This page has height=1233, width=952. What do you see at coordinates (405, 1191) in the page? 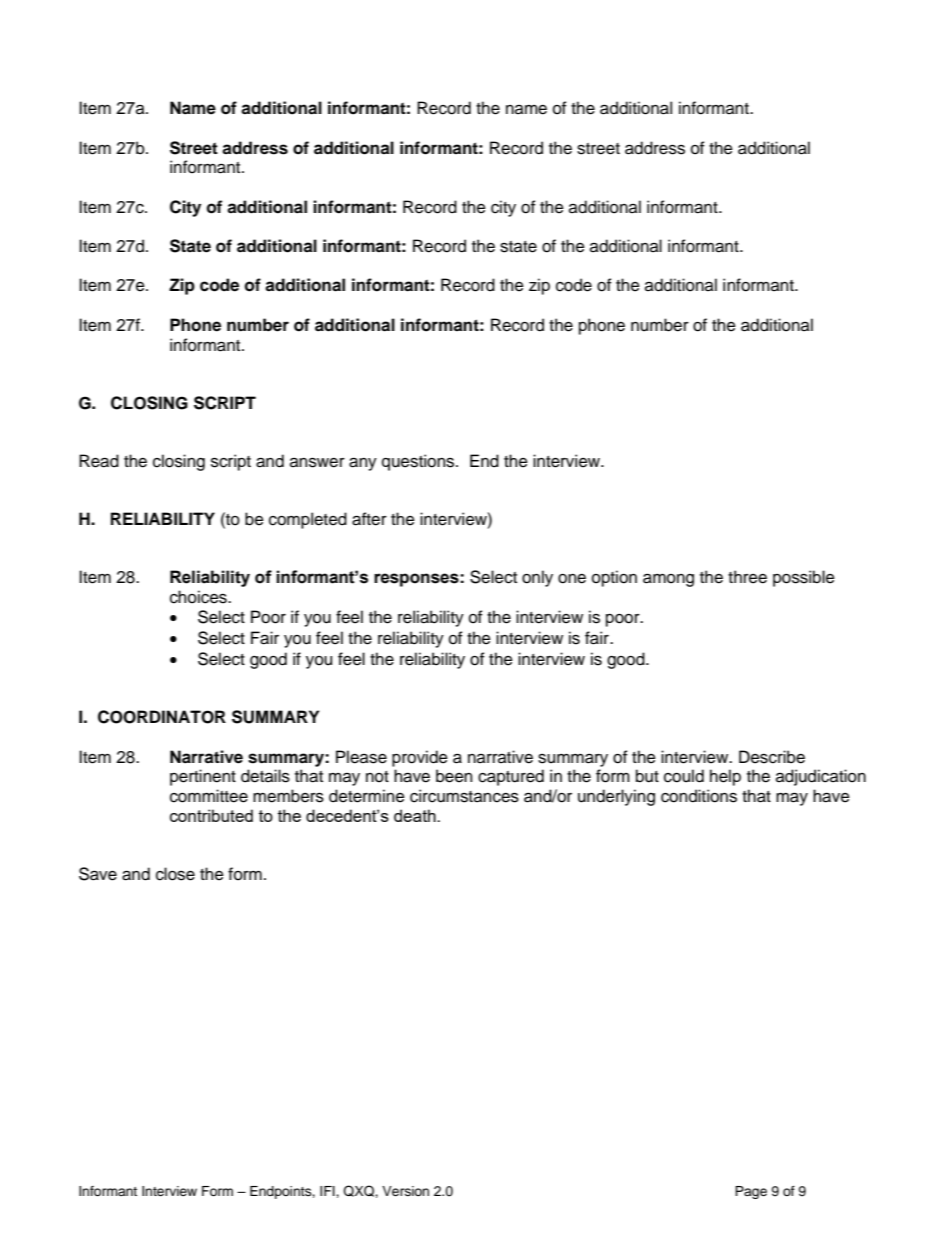
I see `Version` at bounding box center [405, 1191].
